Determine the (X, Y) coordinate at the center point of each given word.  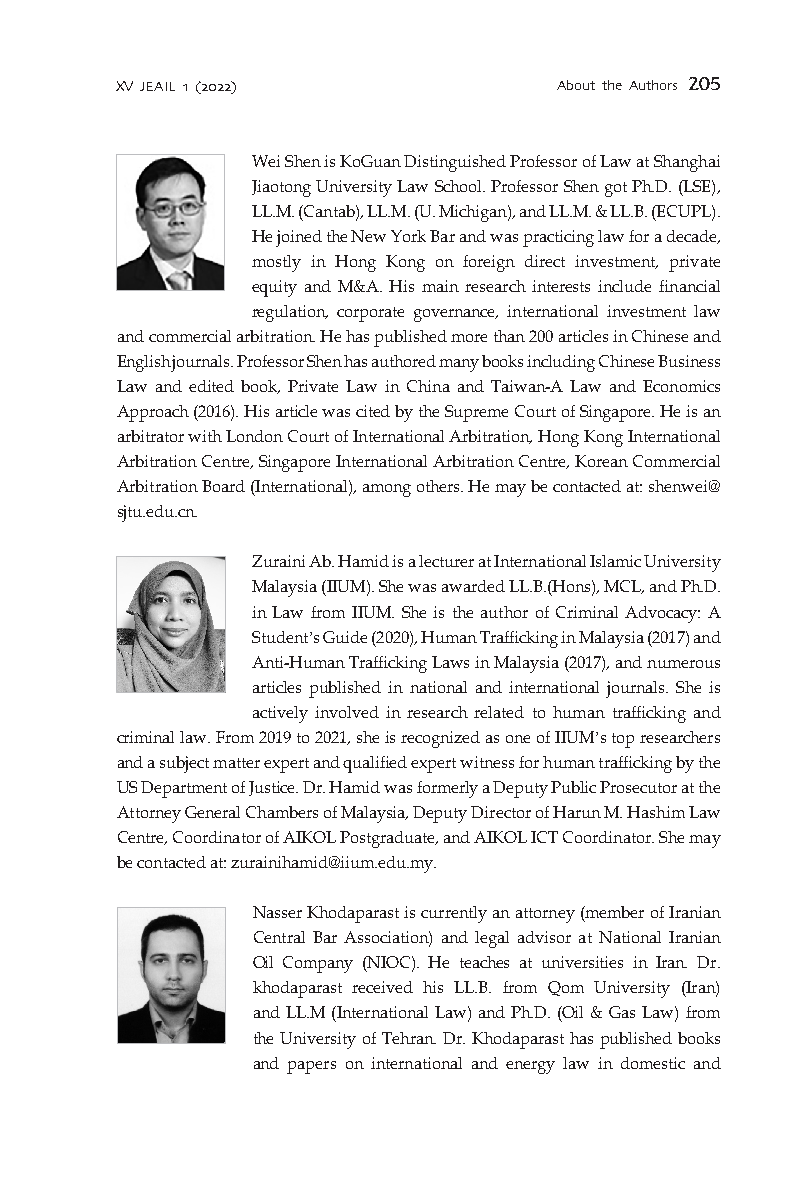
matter (236, 763)
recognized (440, 739)
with (205, 436)
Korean (601, 461)
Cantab (329, 211)
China (428, 386)
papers (311, 1067)
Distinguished (455, 163)
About (576, 85)
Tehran (409, 1038)
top (623, 740)
